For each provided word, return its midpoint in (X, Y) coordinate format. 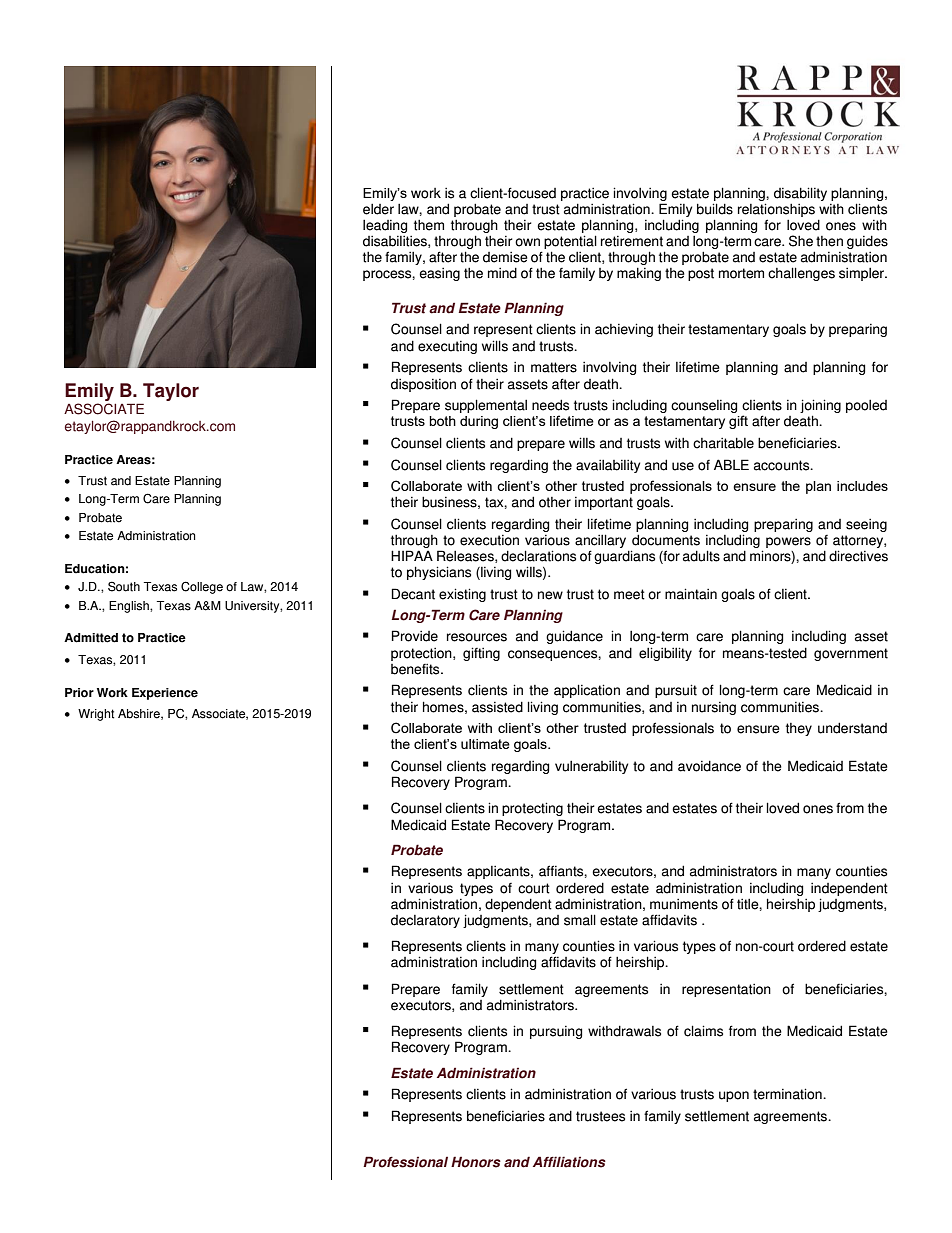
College (202, 587)
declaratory (425, 921)
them (429, 225)
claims (703, 1031)
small (580, 920)
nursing (714, 708)
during (479, 422)
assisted (497, 707)
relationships (776, 210)
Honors (476, 1162)
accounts (783, 465)
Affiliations (569, 1162)
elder (378, 209)
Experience (165, 694)
